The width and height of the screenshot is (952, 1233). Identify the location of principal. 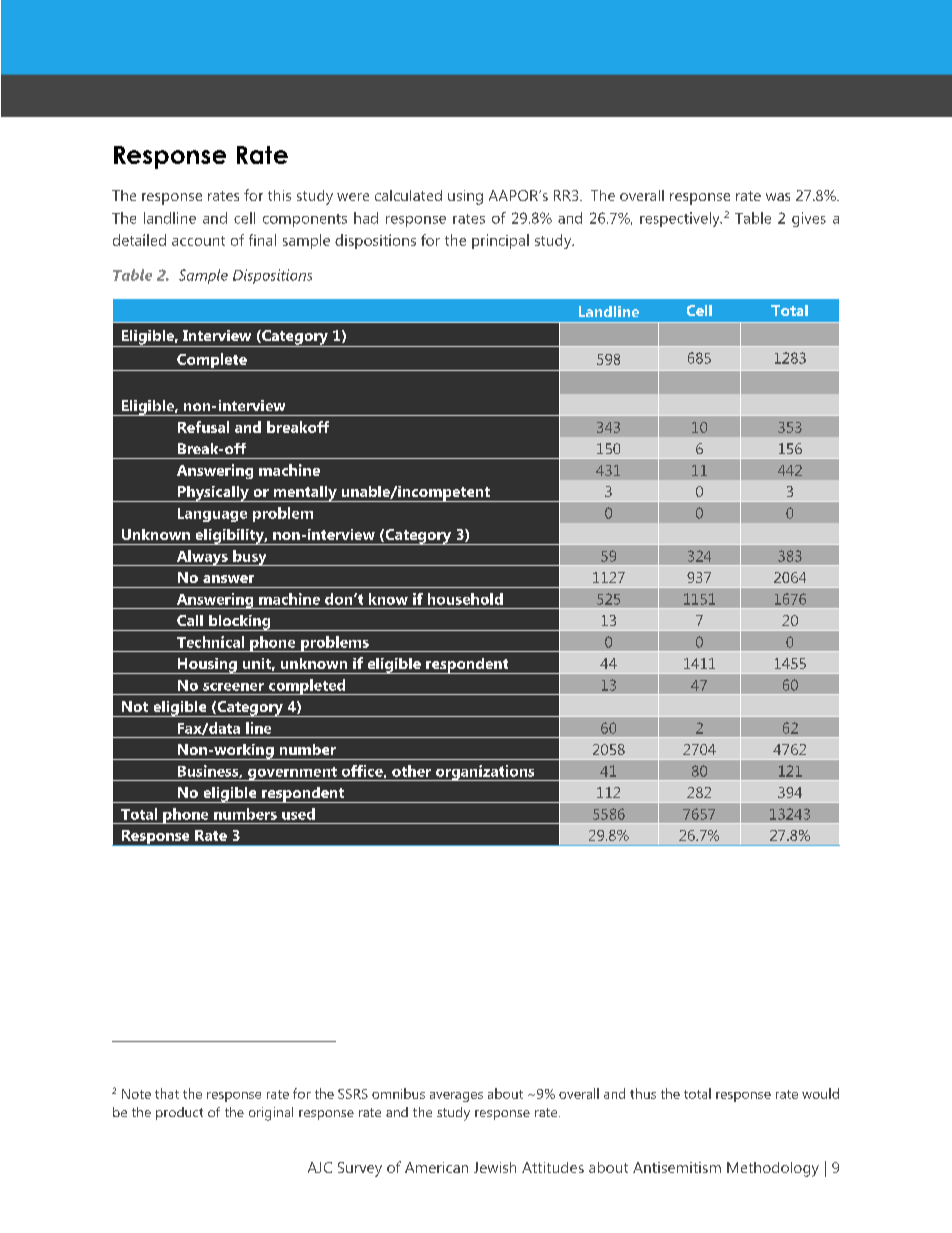
(500, 241).
